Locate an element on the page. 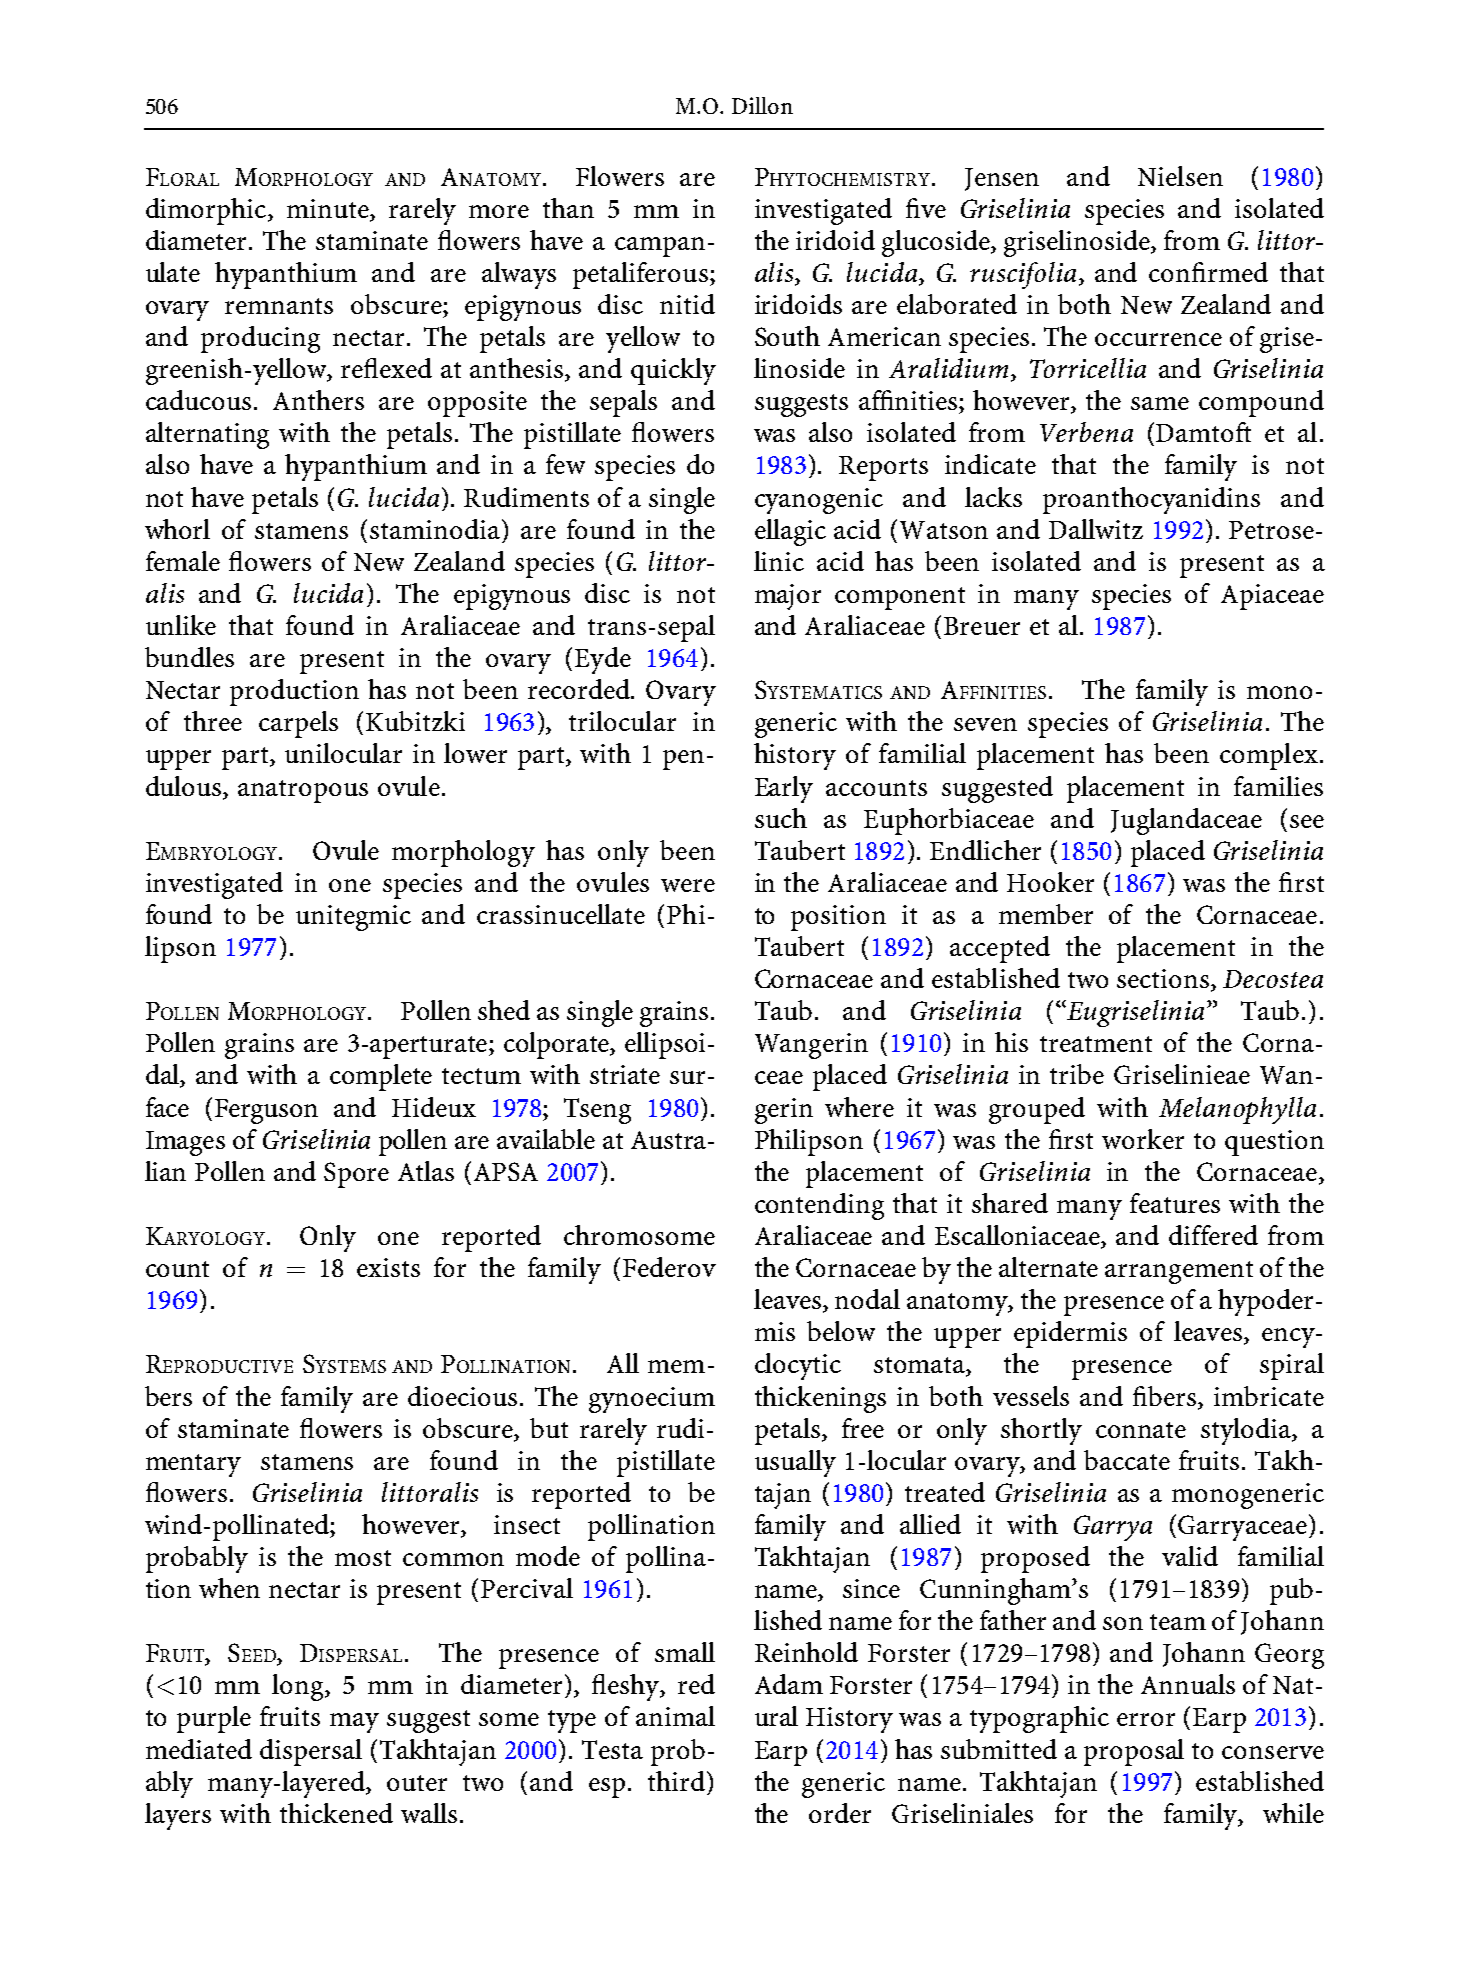 The height and width of the image is (1979, 1469). Dallwitz is located at coordinates (1096, 529).
